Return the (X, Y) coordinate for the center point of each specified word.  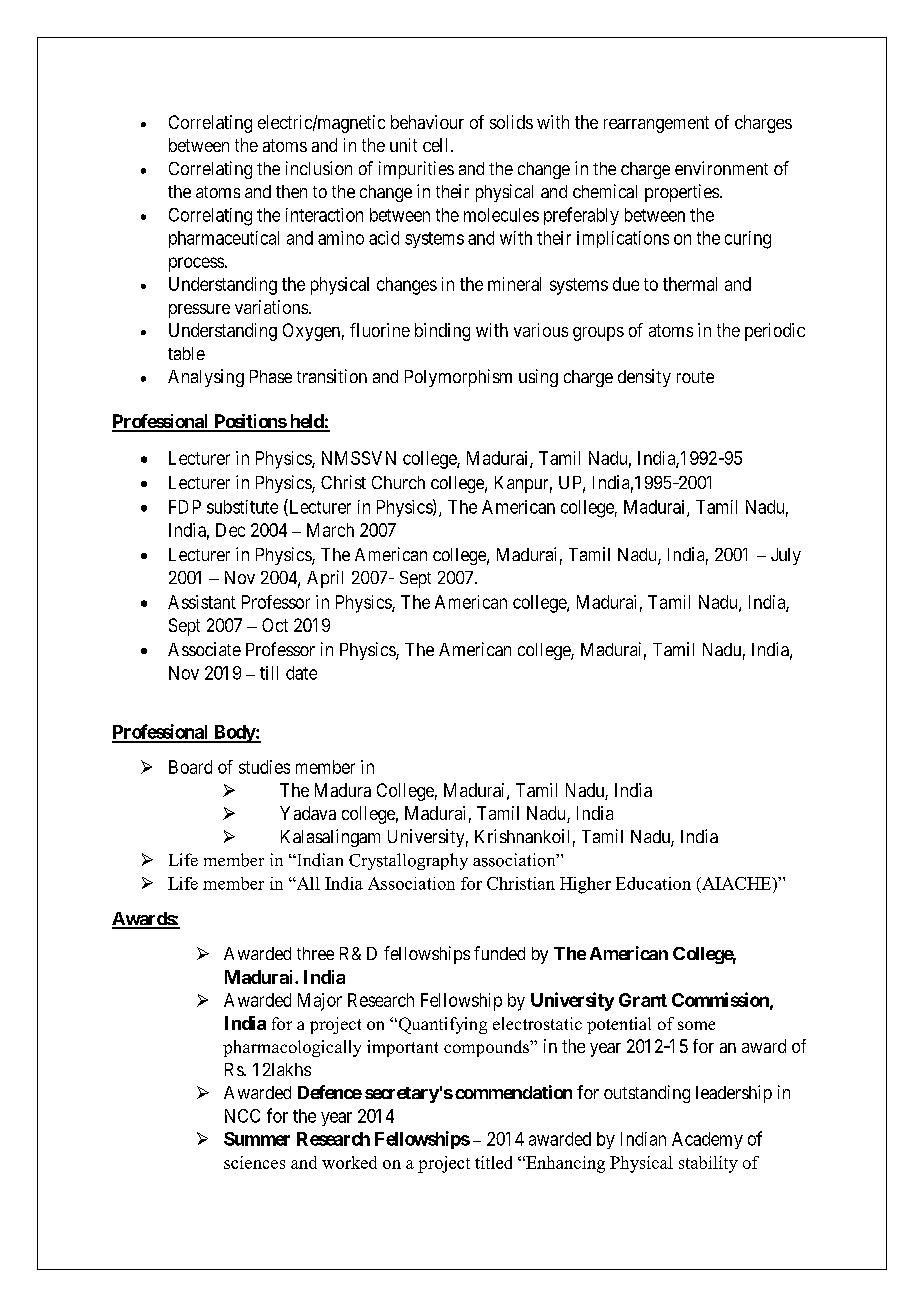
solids (511, 122)
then (291, 191)
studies (264, 767)
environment (721, 168)
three (315, 953)
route (695, 377)
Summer (257, 1139)
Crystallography (408, 861)
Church (398, 482)
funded (499, 953)
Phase (271, 376)
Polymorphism (458, 378)
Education (653, 883)
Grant (643, 1000)
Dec (230, 530)
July (786, 556)
